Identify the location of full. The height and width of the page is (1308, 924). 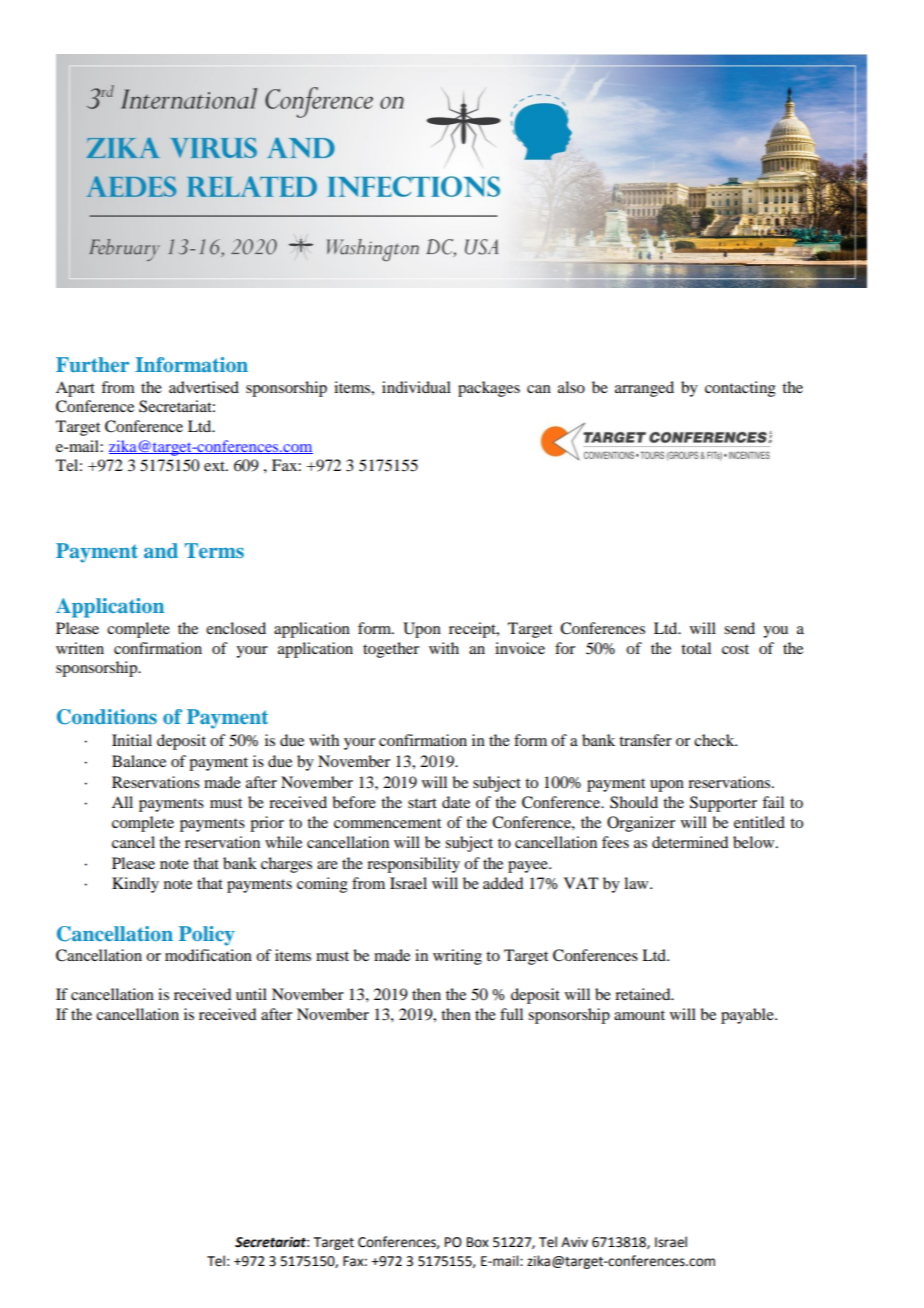
(511, 1014).
